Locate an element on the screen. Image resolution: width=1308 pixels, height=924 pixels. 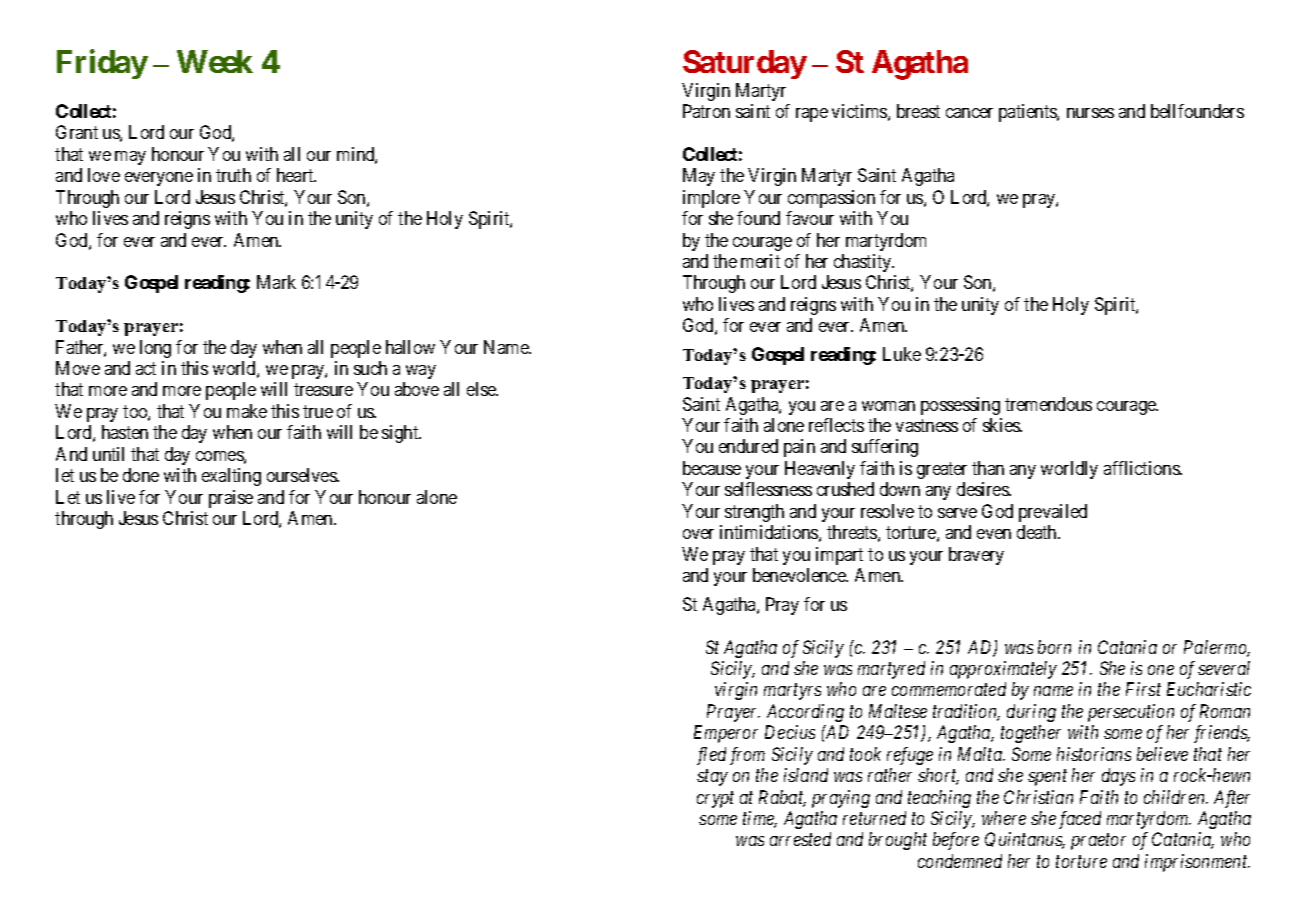
merit is located at coordinates (760, 261).
